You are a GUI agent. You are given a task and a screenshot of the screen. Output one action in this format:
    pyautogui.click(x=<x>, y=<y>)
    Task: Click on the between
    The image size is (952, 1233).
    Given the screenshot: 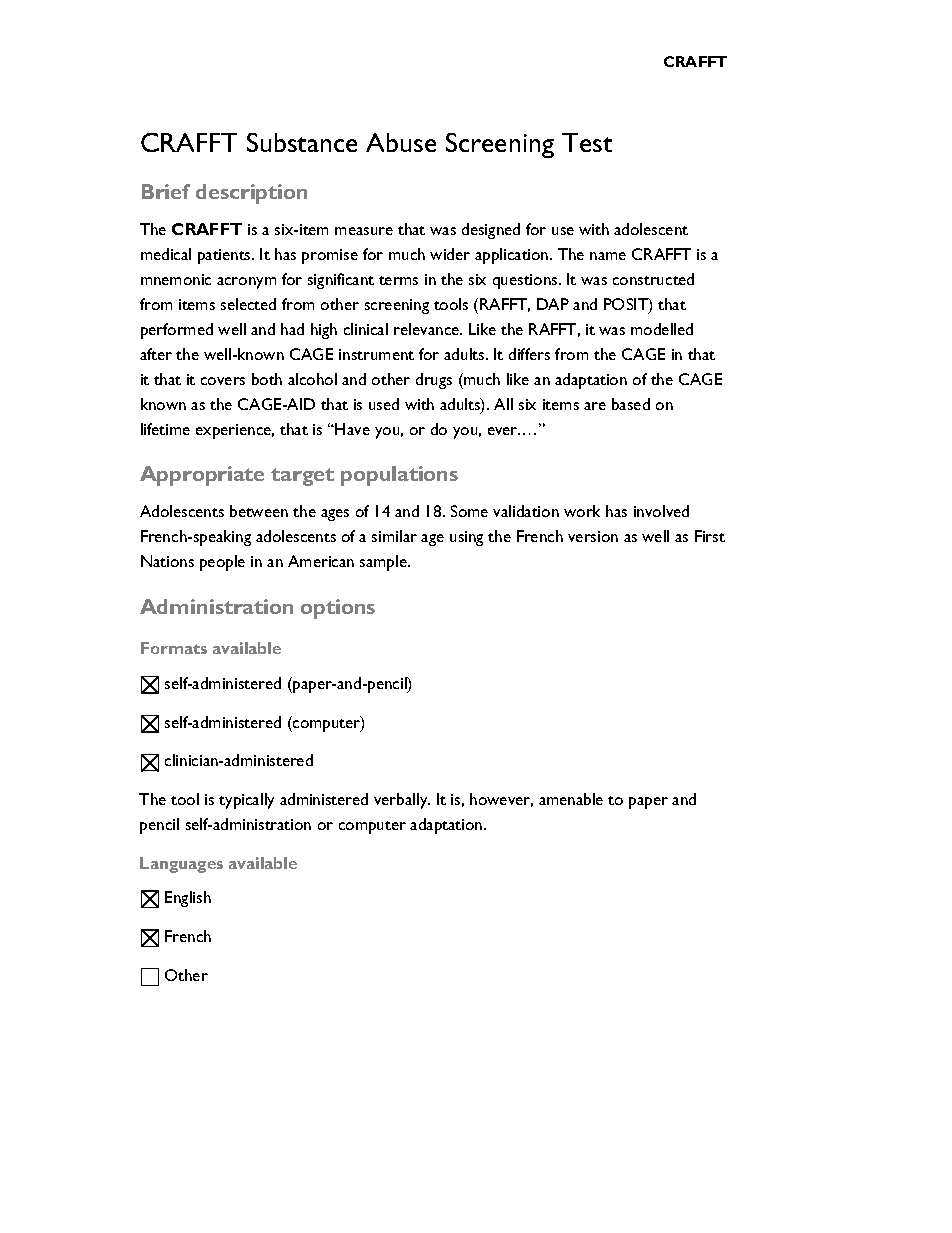 What is the action you would take?
    pyautogui.click(x=259, y=511)
